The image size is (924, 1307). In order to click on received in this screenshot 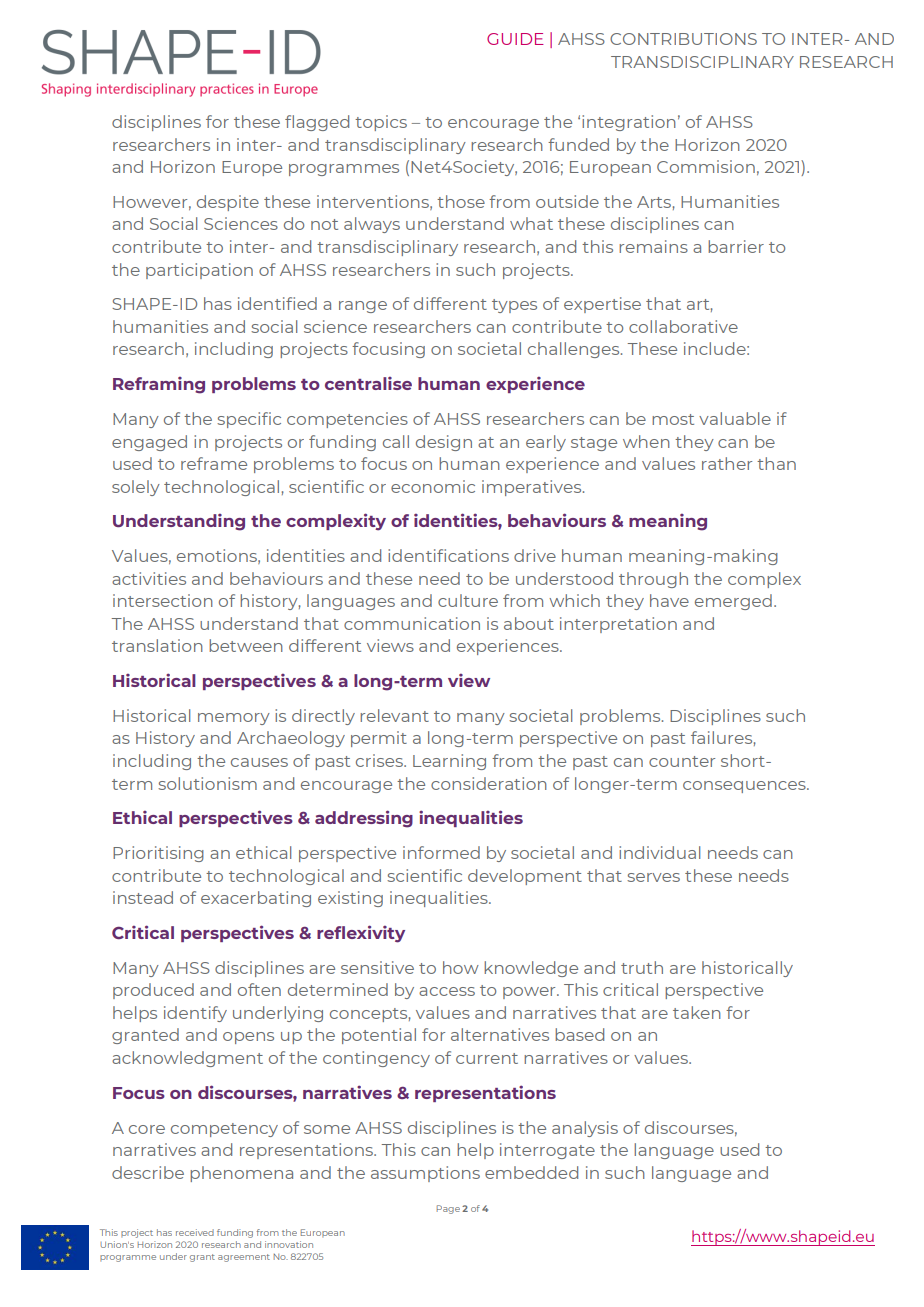, I will do `click(195, 1232)`.
